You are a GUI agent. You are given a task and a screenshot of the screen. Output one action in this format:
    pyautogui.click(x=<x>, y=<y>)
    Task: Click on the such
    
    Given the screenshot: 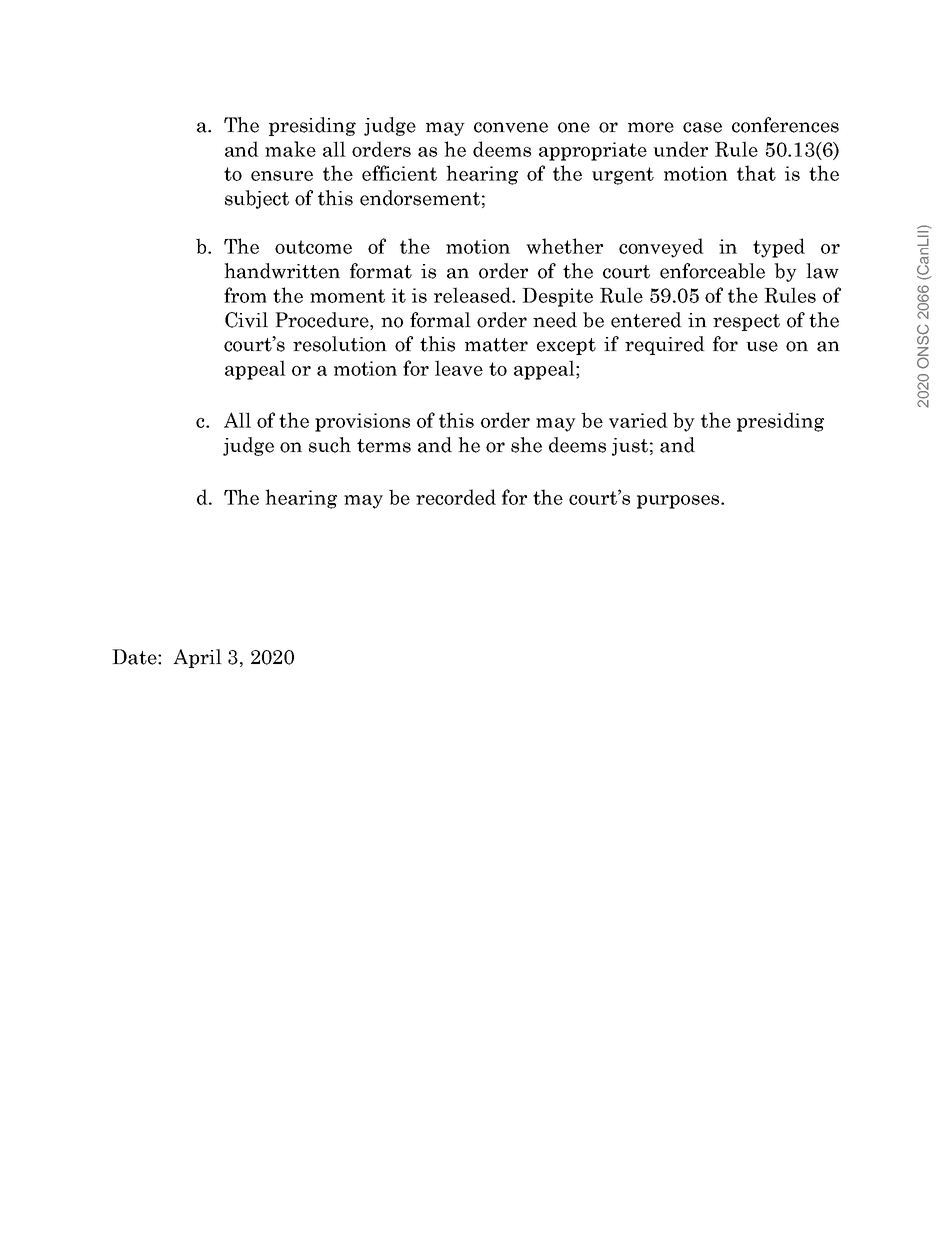 What is the action you would take?
    pyautogui.click(x=330, y=445)
